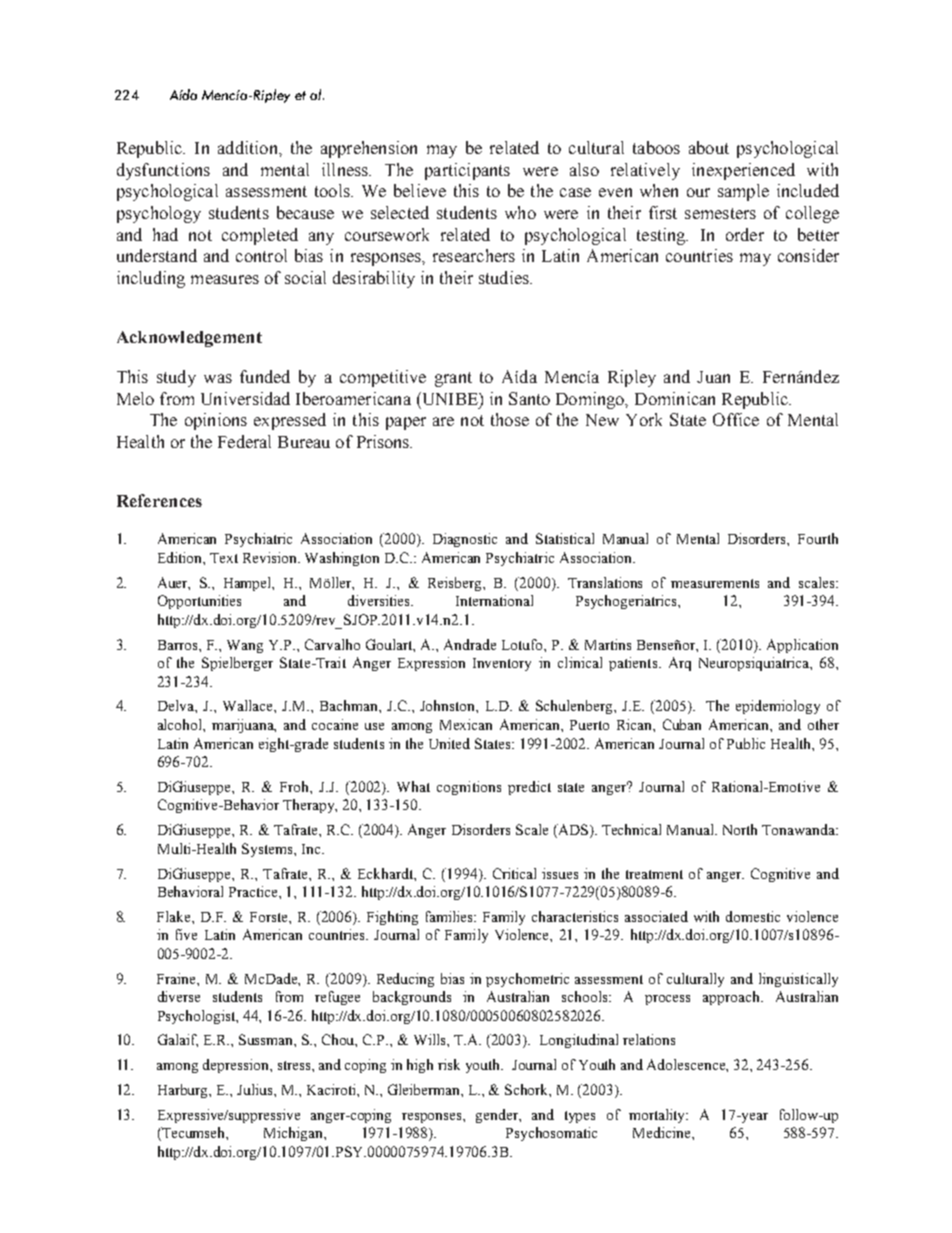 The height and width of the image is (1233, 952). Describe the element at coordinates (198, 1017) in the image. I see `Psychologist` at that location.
